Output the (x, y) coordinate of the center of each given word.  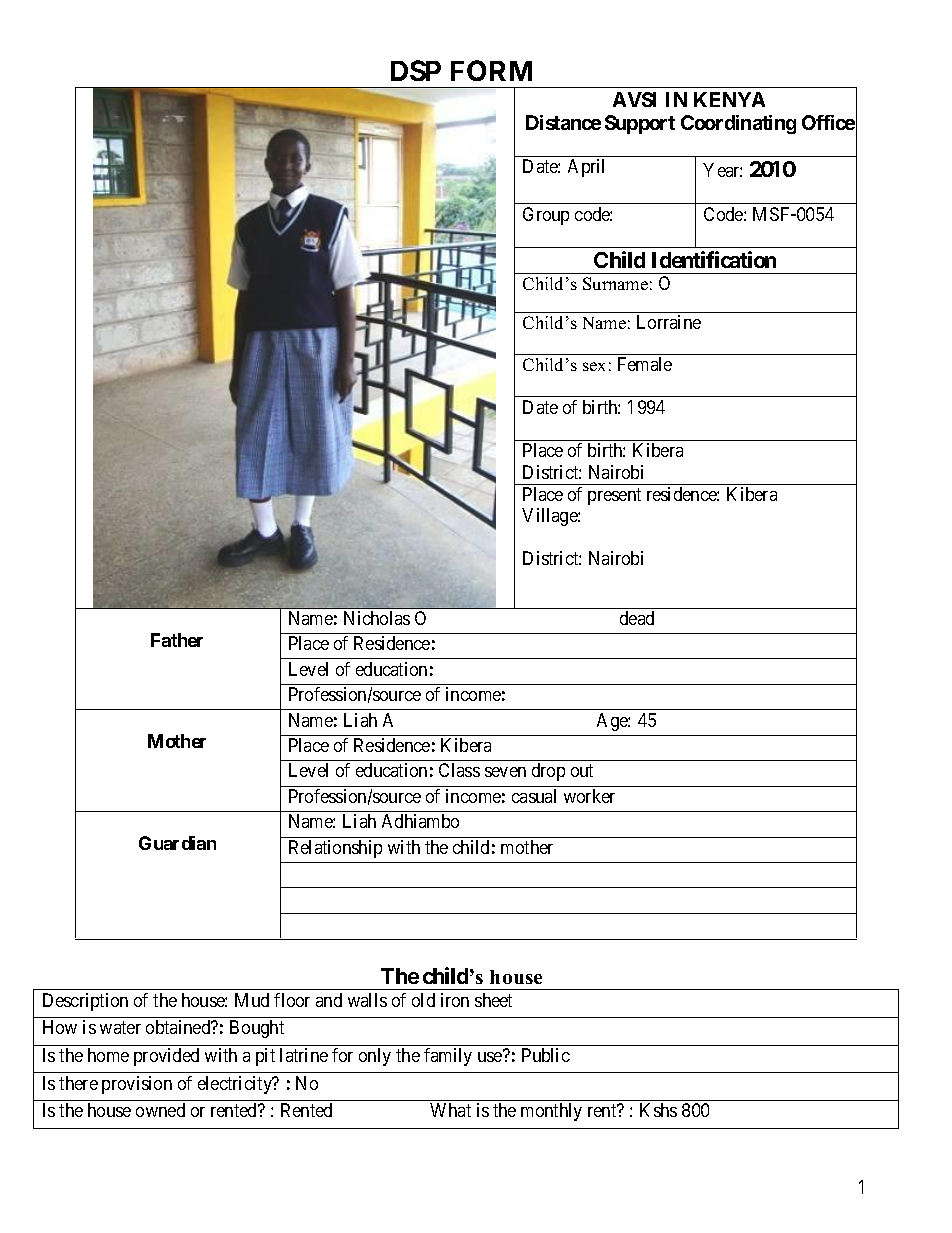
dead (637, 618)
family (448, 1057)
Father (177, 640)
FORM (491, 70)
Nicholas (377, 618)
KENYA (729, 99)
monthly (551, 1112)
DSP (416, 70)
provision (137, 1085)
